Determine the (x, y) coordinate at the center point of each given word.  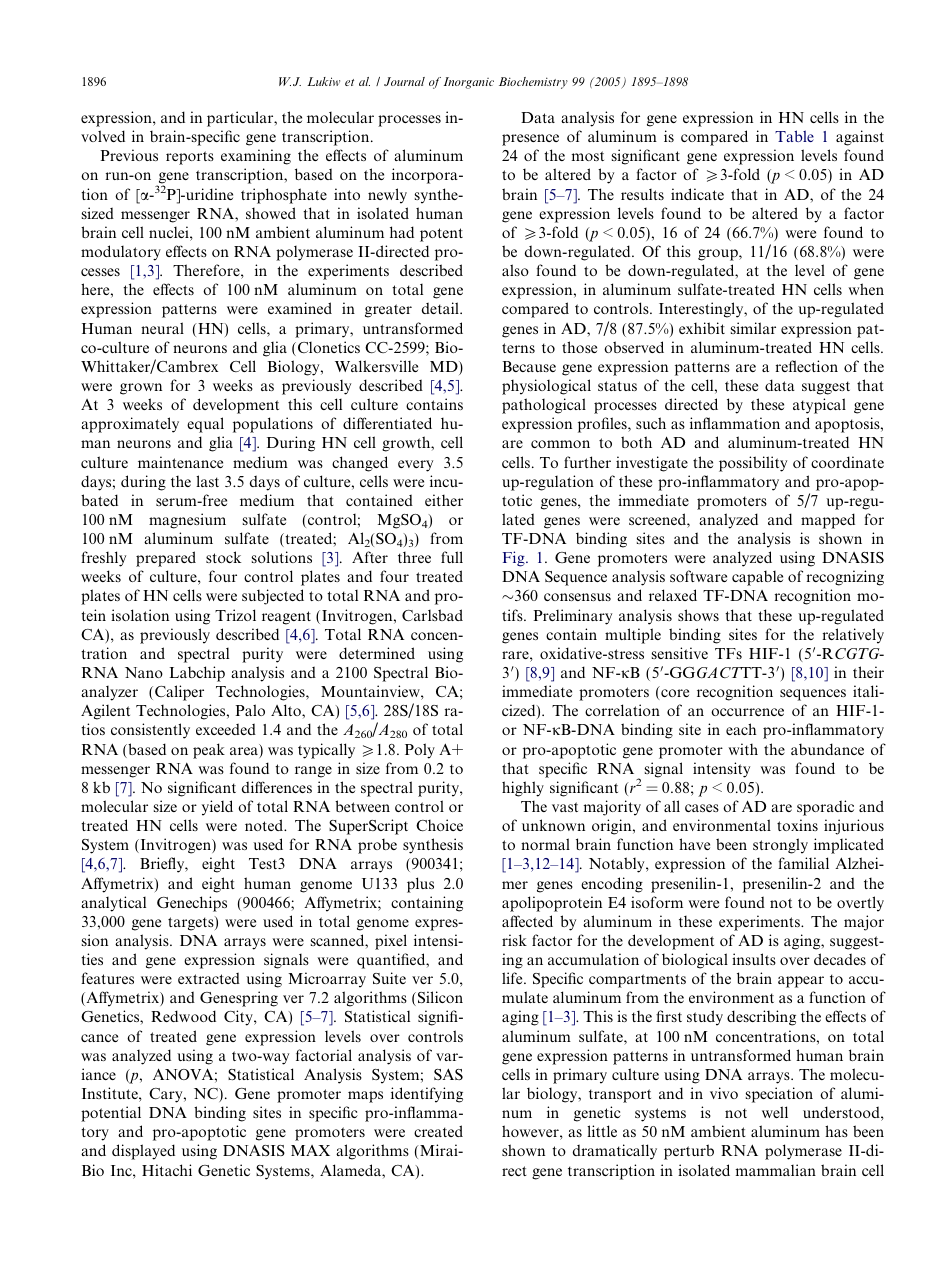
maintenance (180, 462)
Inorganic (469, 83)
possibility (753, 464)
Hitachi (167, 1170)
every (415, 466)
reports (190, 158)
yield (217, 808)
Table (794, 136)
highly (523, 789)
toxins (797, 825)
